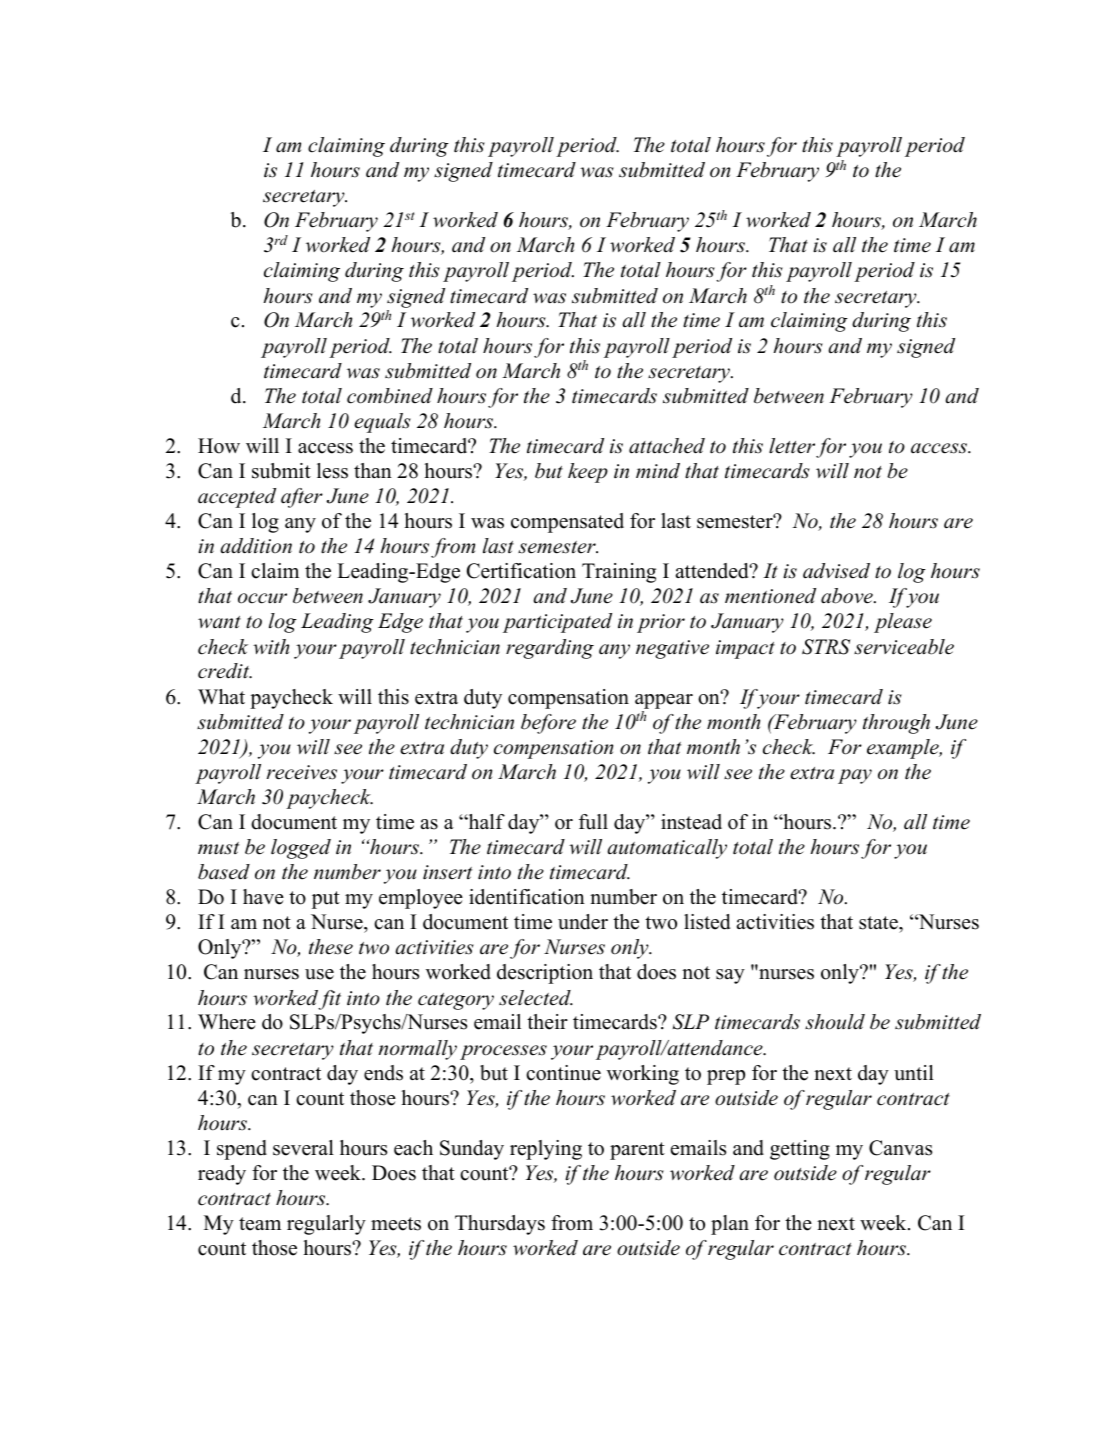 Image resolution: width=1112 pixels, height=1439 pixels. Describe the element at coordinates (792, 446) in the screenshot. I see `letter` at that location.
